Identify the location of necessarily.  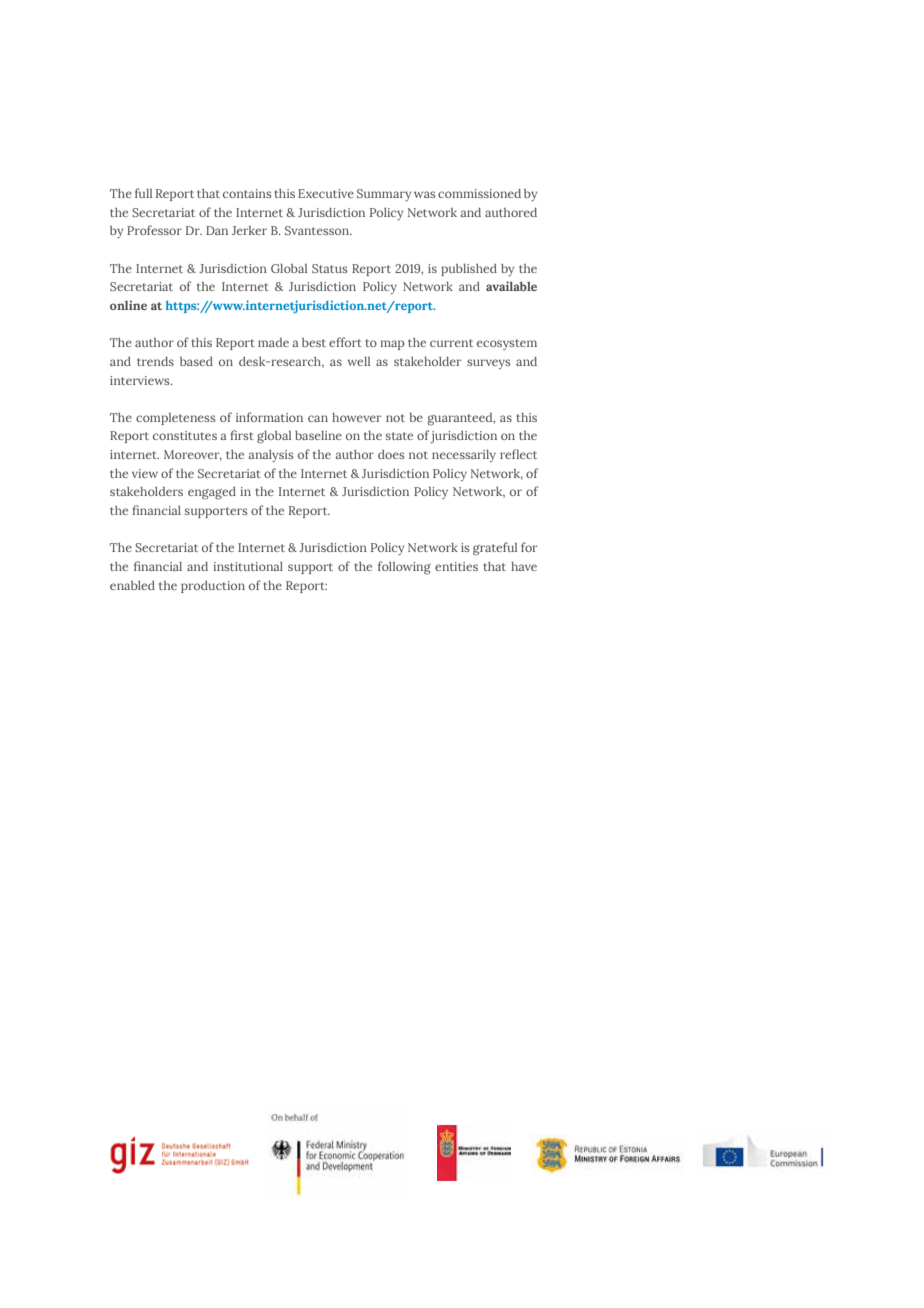
(464, 456).
